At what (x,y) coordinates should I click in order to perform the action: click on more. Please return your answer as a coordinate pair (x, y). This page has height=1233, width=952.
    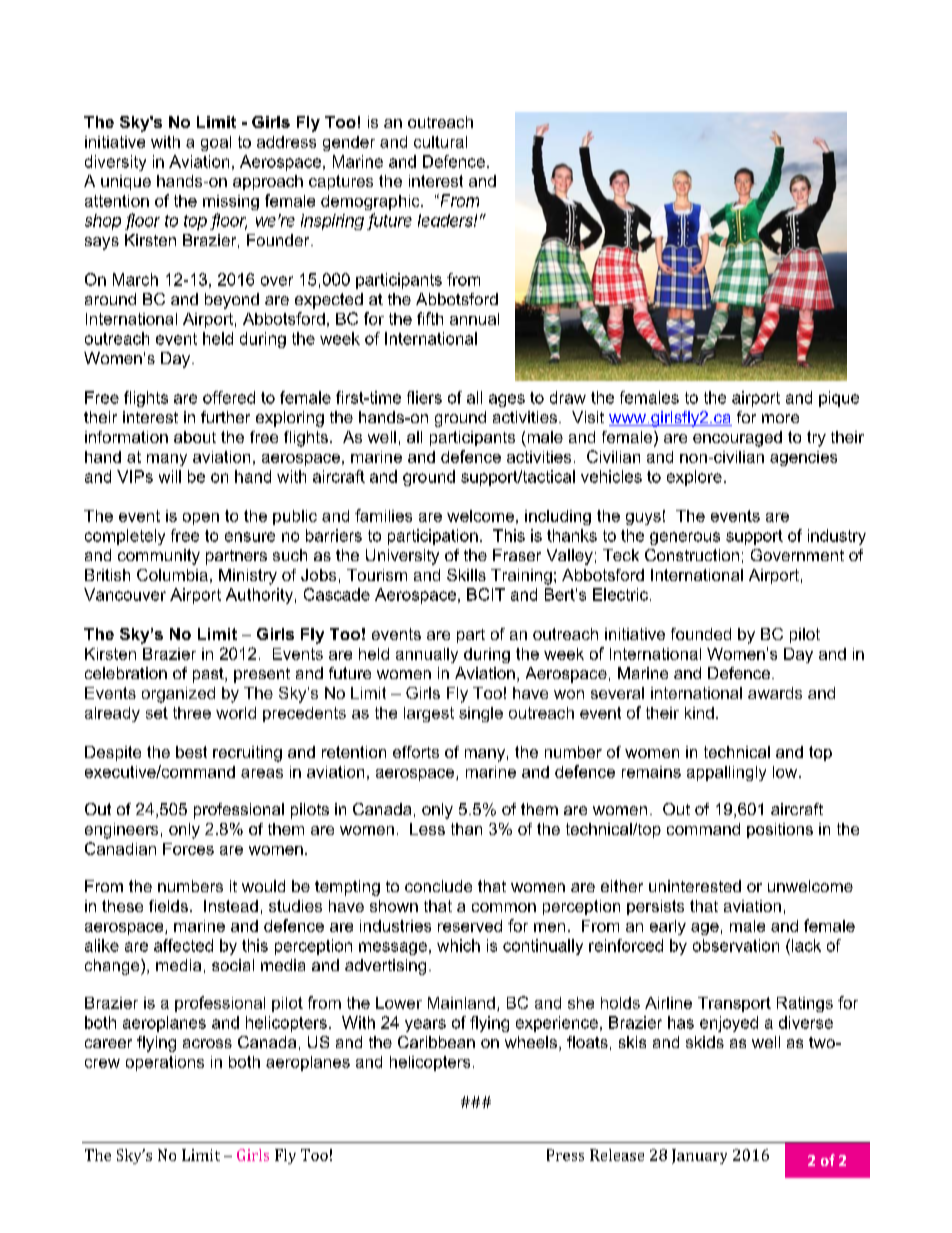
    Looking at the image, I should click on (780, 418).
